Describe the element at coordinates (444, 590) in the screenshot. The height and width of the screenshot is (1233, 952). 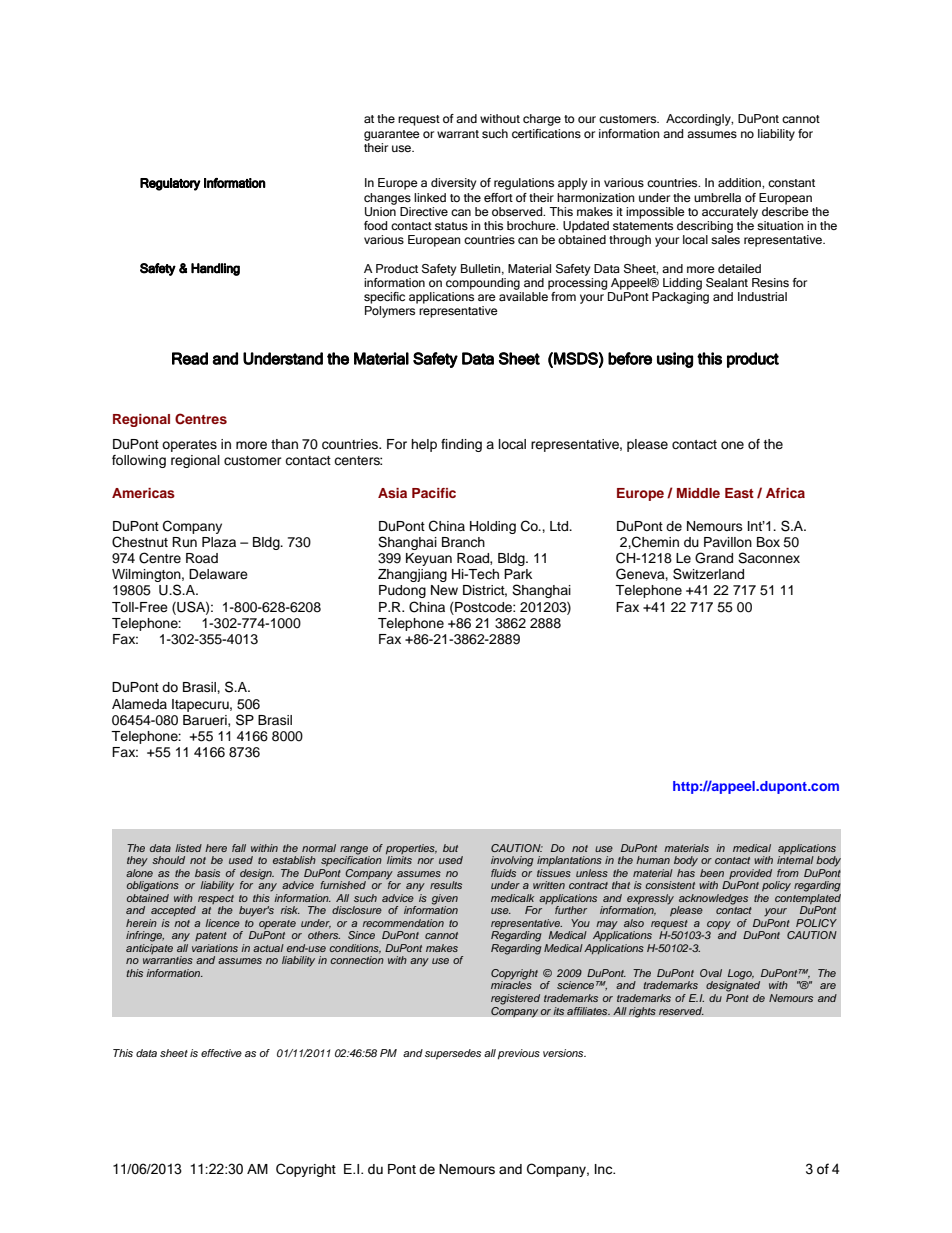
I see `New` at that location.
